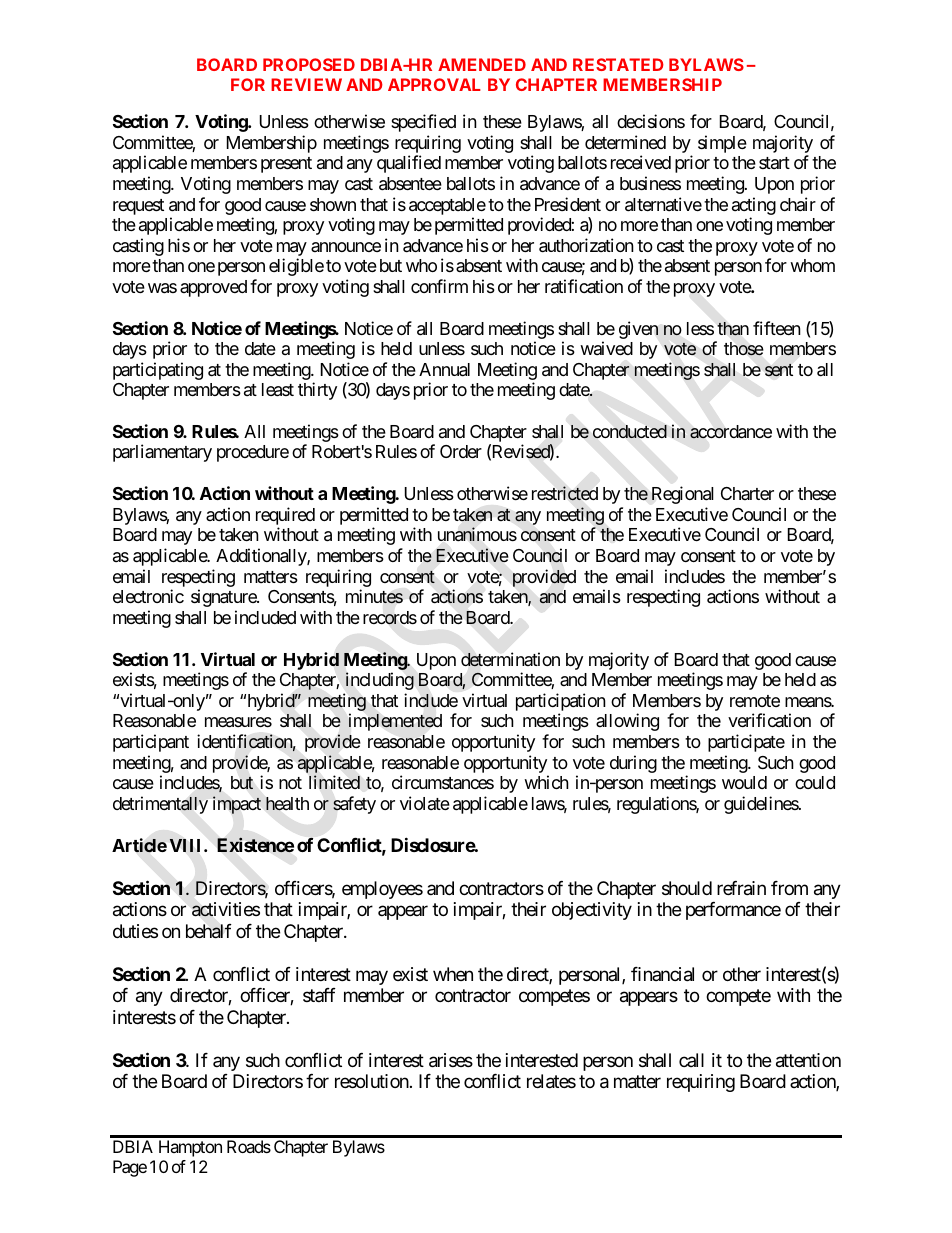 This document has height=1233, width=952. I want to click on behalf, so click(209, 931).
